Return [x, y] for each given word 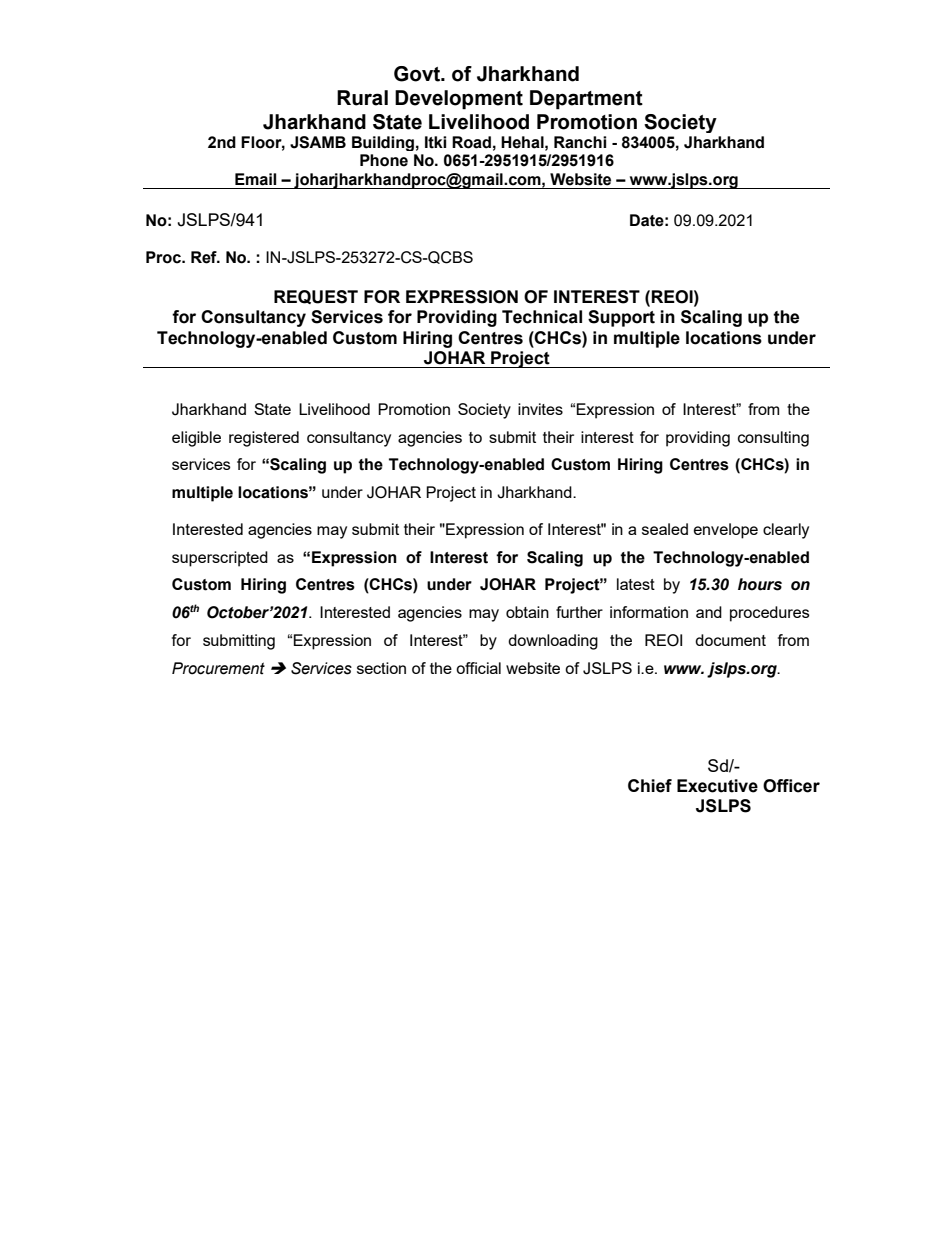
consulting [773, 439]
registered [264, 439]
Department [586, 100]
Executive [717, 786]
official [478, 668]
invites [540, 409]
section [381, 668]
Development [459, 100]
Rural [362, 98]
